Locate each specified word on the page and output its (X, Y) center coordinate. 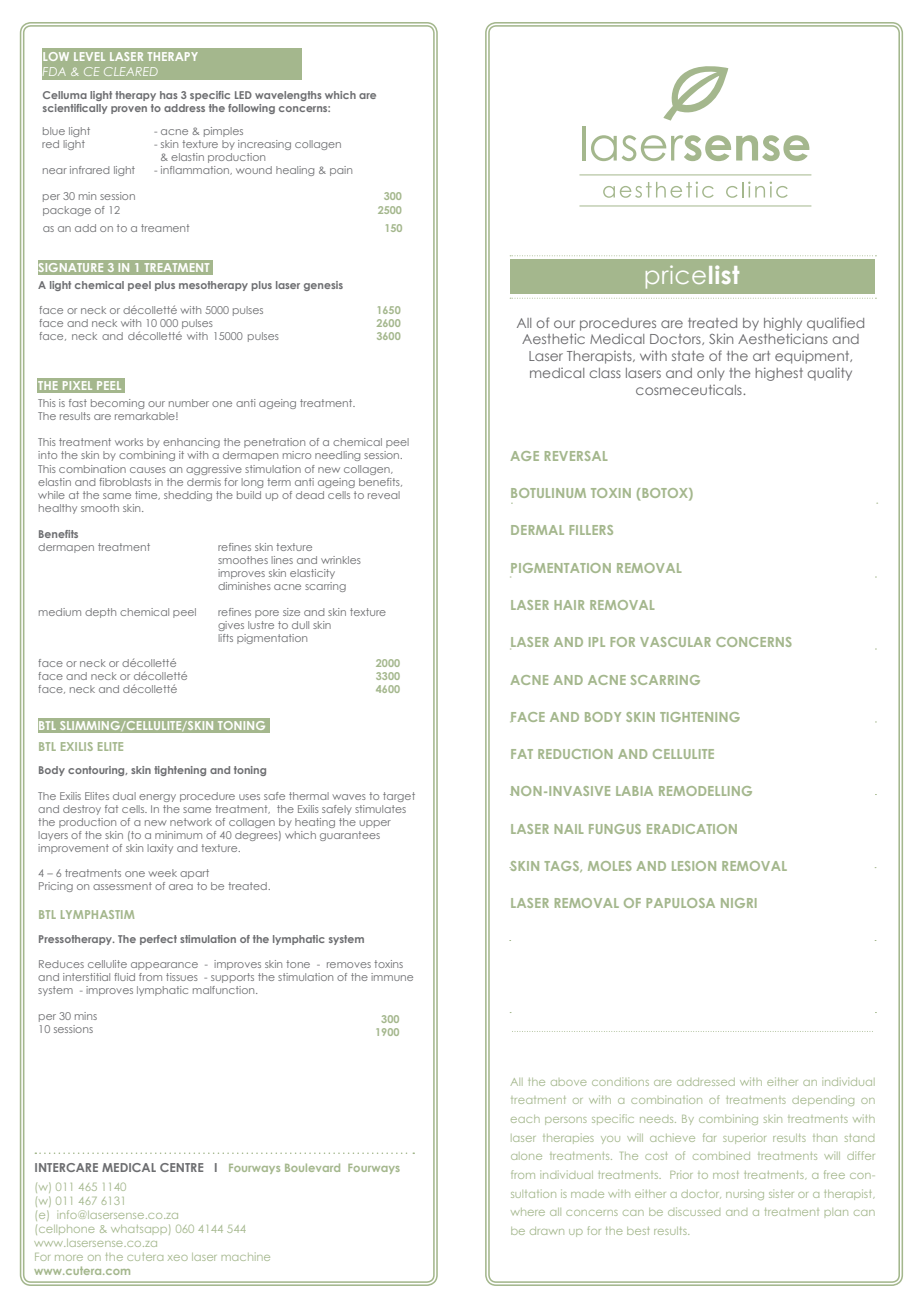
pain (341, 171)
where (528, 1212)
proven (129, 110)
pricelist (692, 277)
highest (779, 374)
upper (375, 824)
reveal (384, 495)
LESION (694, 866)
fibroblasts (125, 482)
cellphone (67, 1230)
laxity (160, 849)
